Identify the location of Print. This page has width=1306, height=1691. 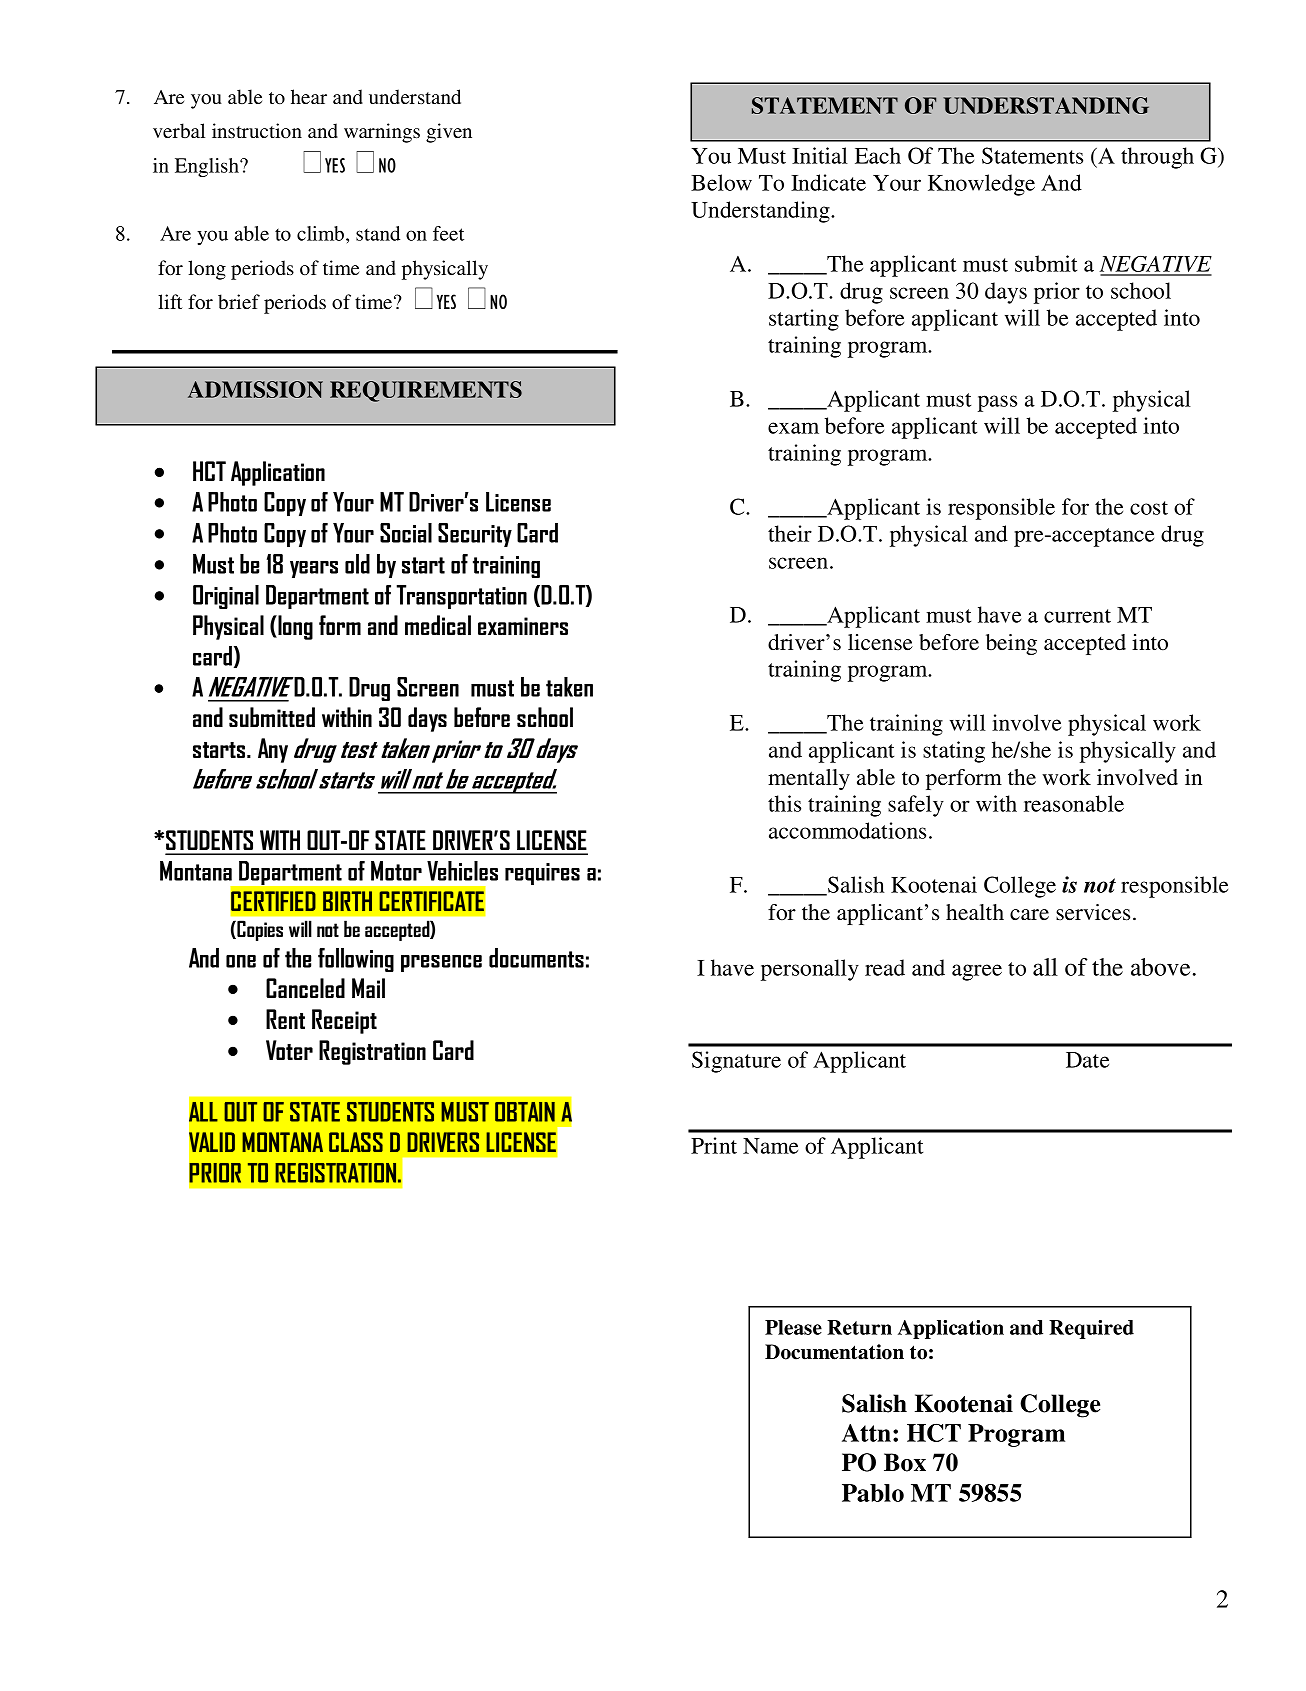
(714, 1145).
